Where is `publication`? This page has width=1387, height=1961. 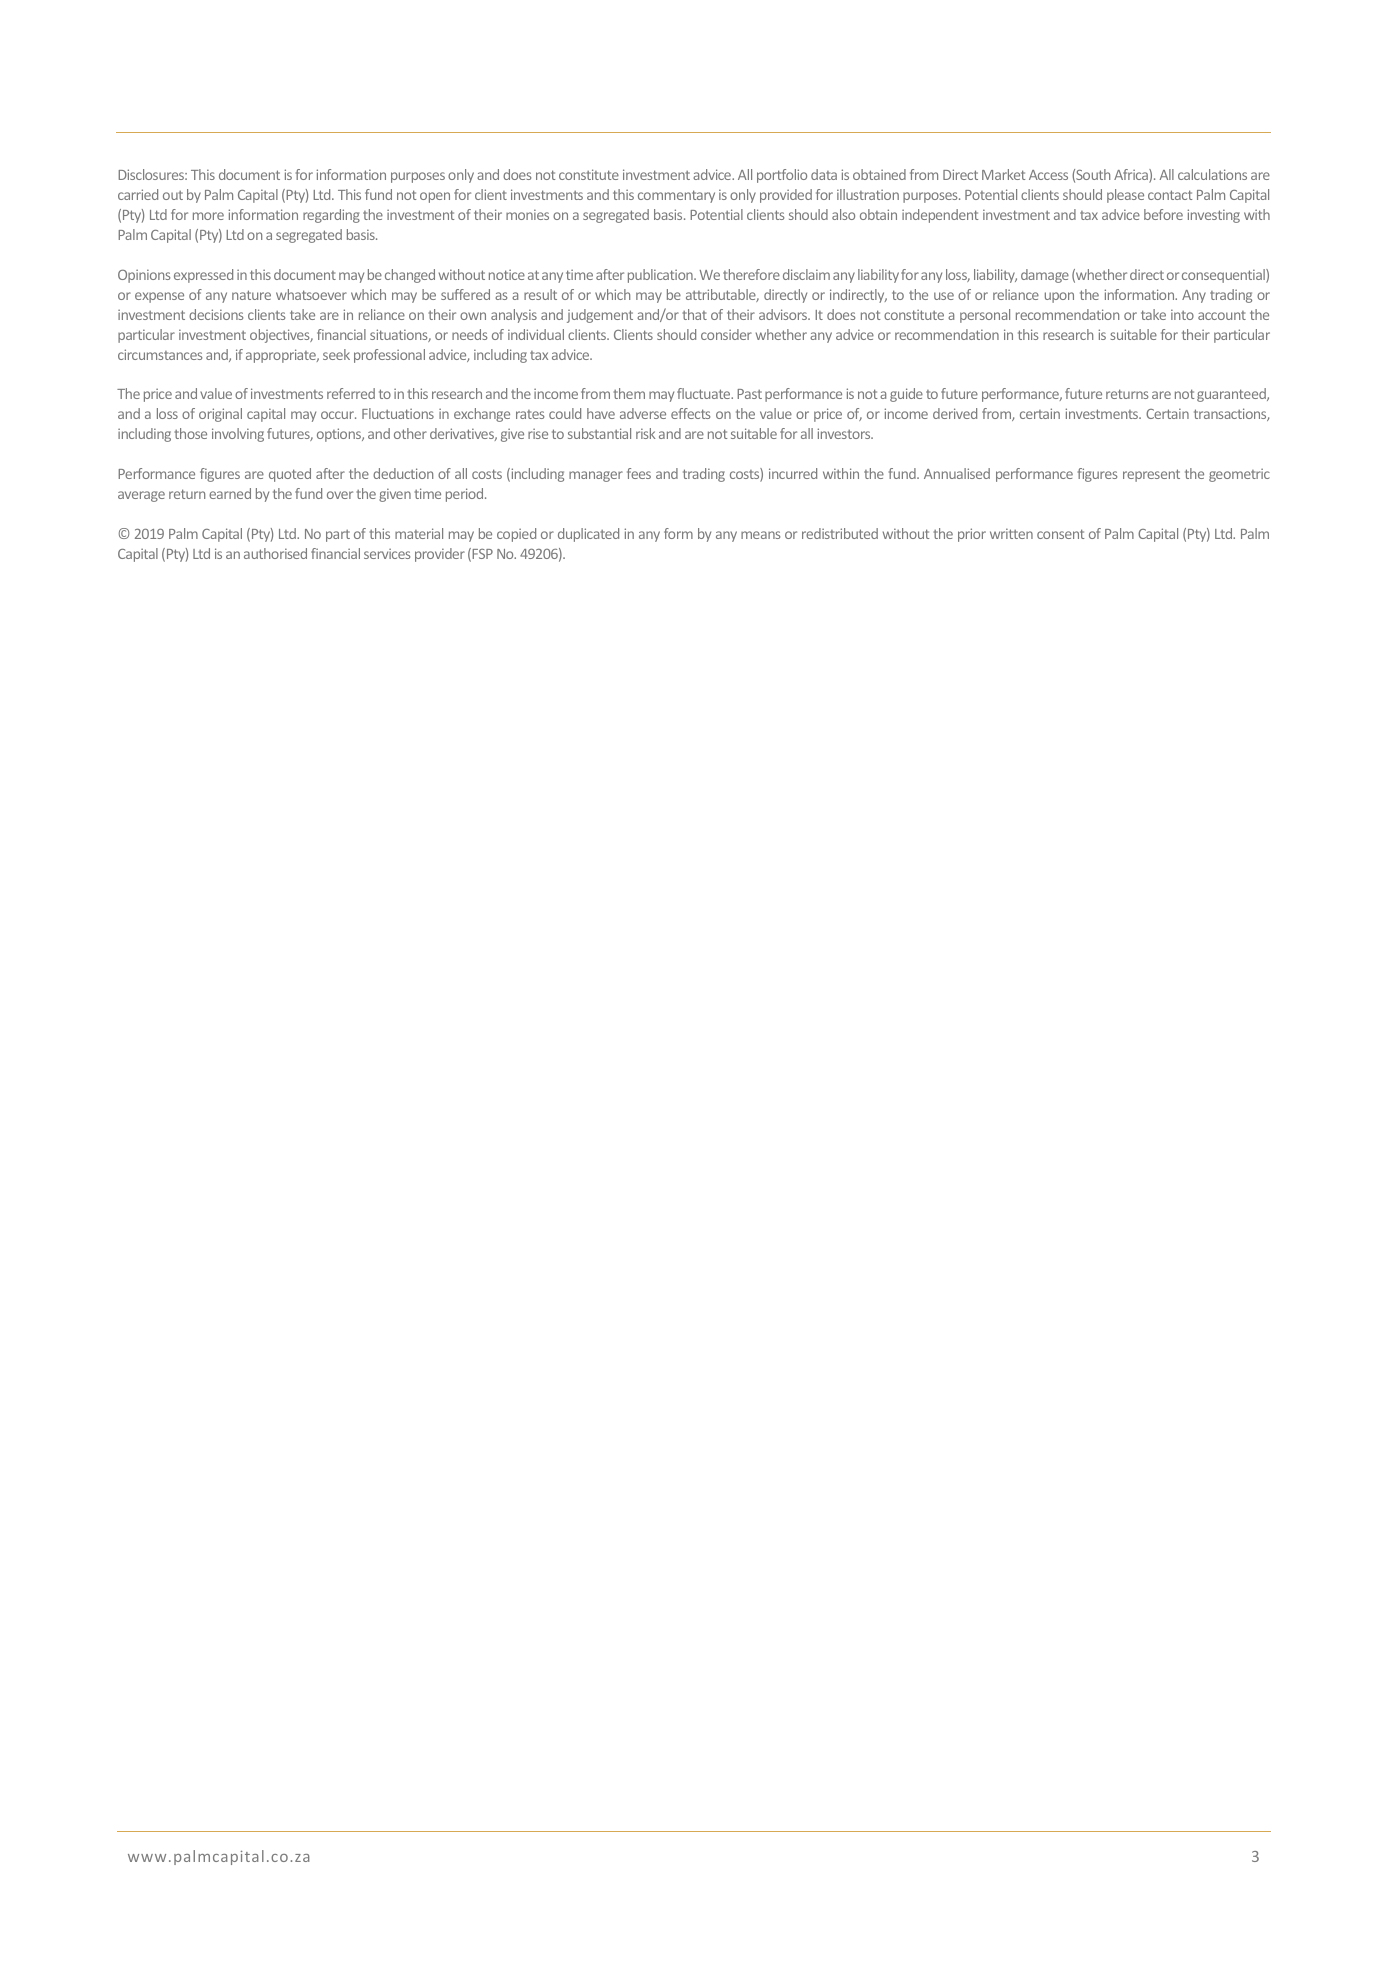 publication is located at coordinates (661, 276).
